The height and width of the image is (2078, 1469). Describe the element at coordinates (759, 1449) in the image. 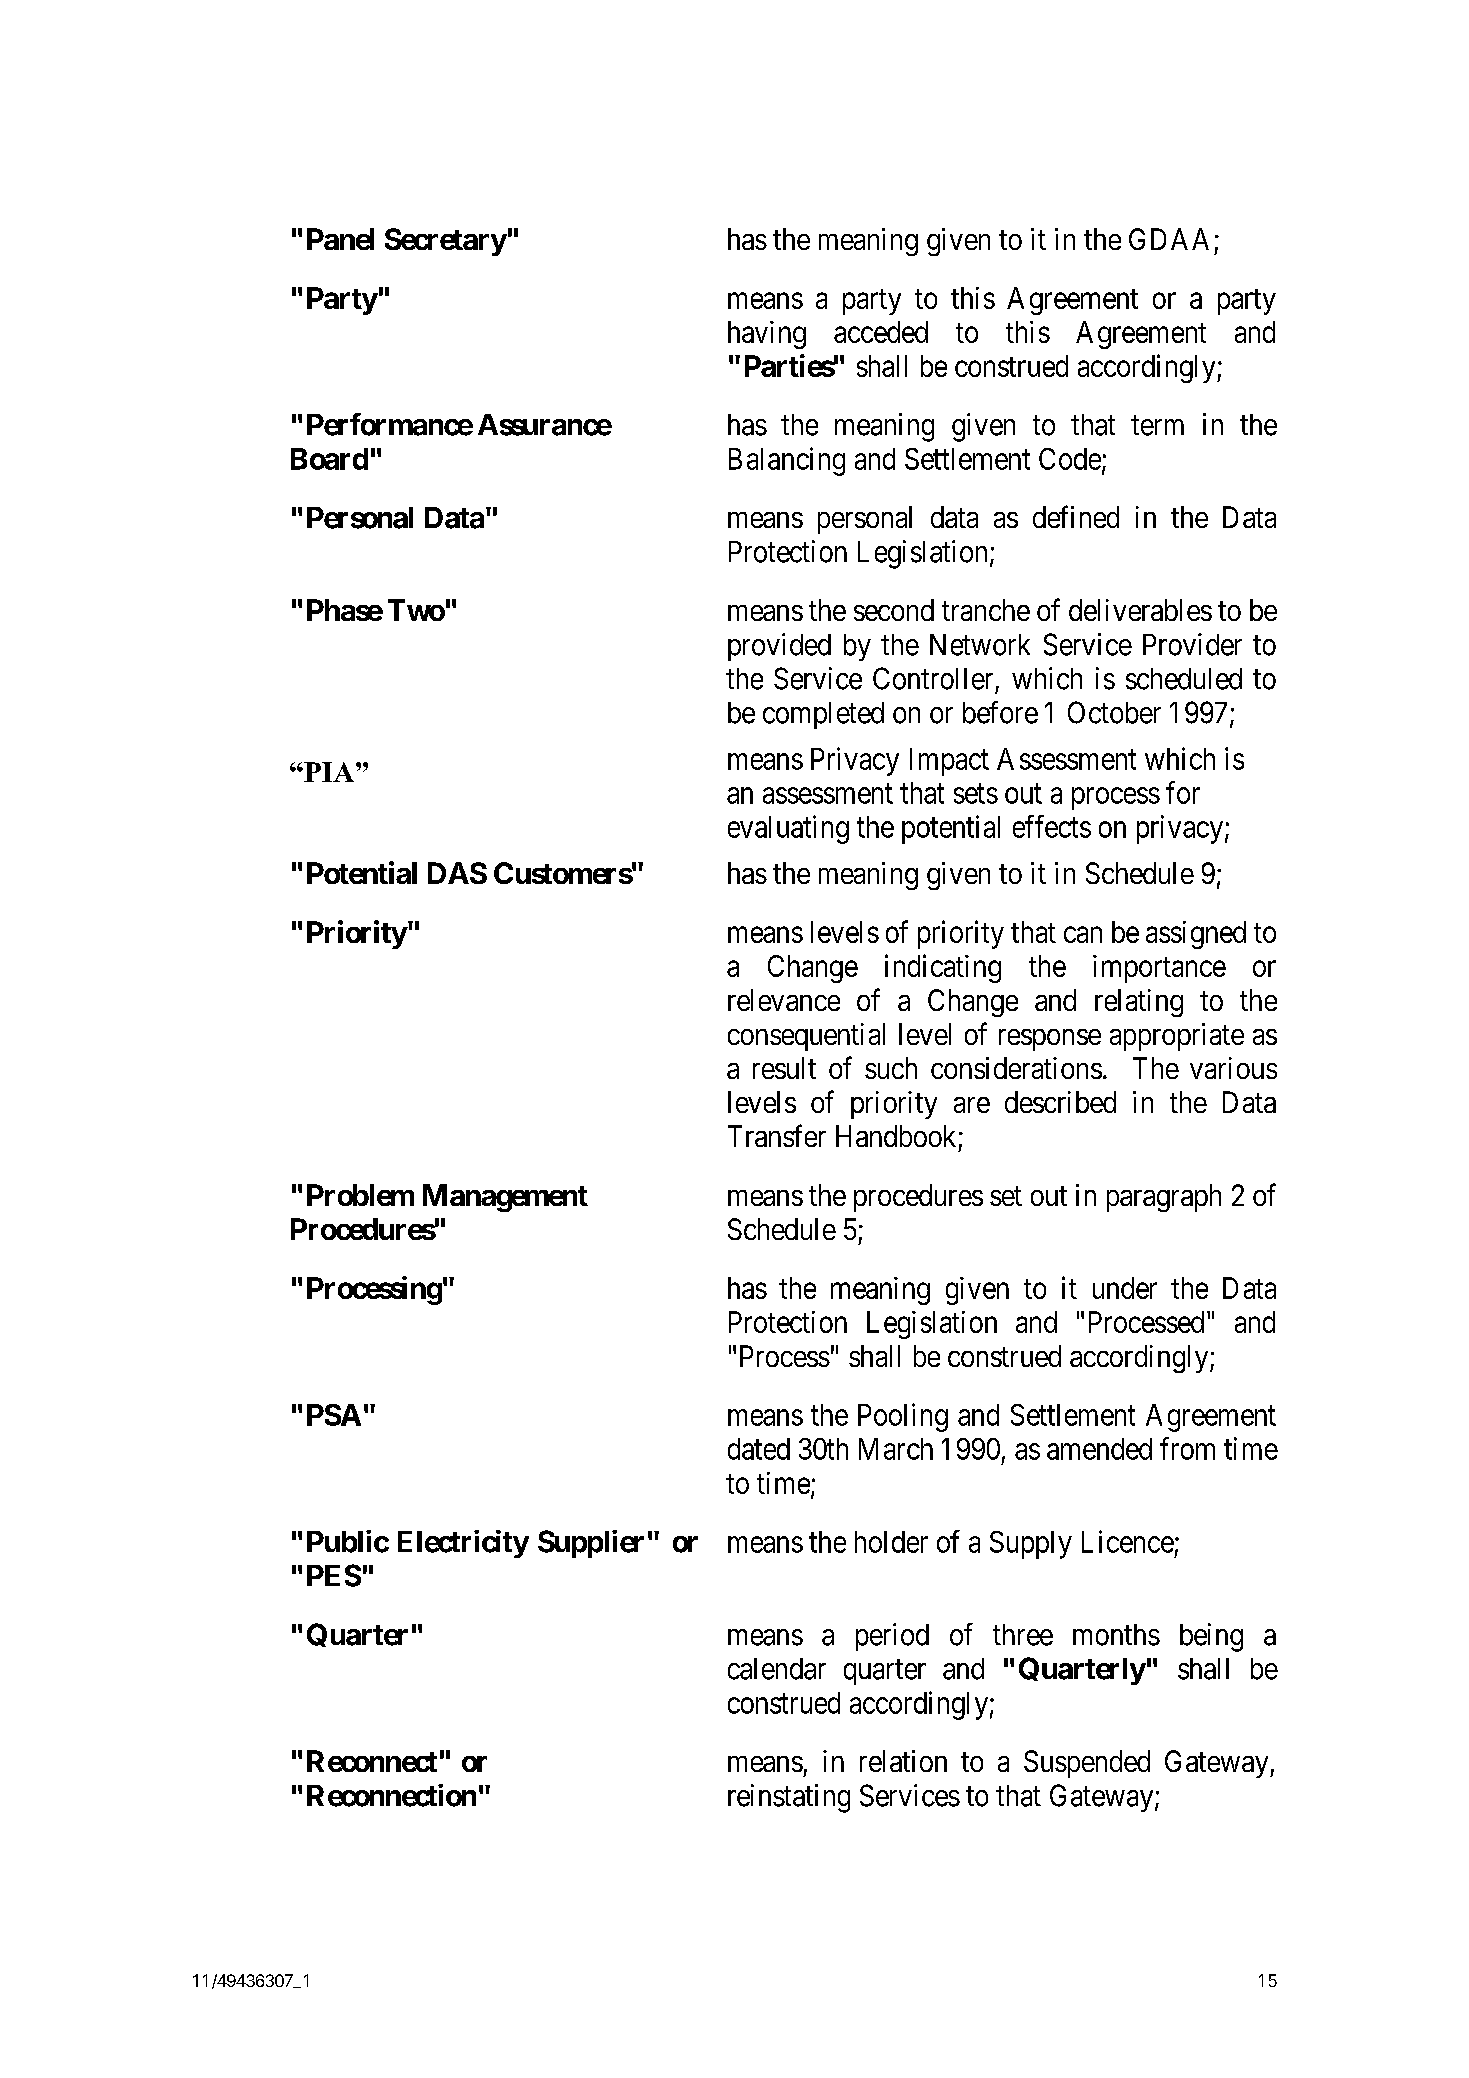

I see `dated` at that location.
